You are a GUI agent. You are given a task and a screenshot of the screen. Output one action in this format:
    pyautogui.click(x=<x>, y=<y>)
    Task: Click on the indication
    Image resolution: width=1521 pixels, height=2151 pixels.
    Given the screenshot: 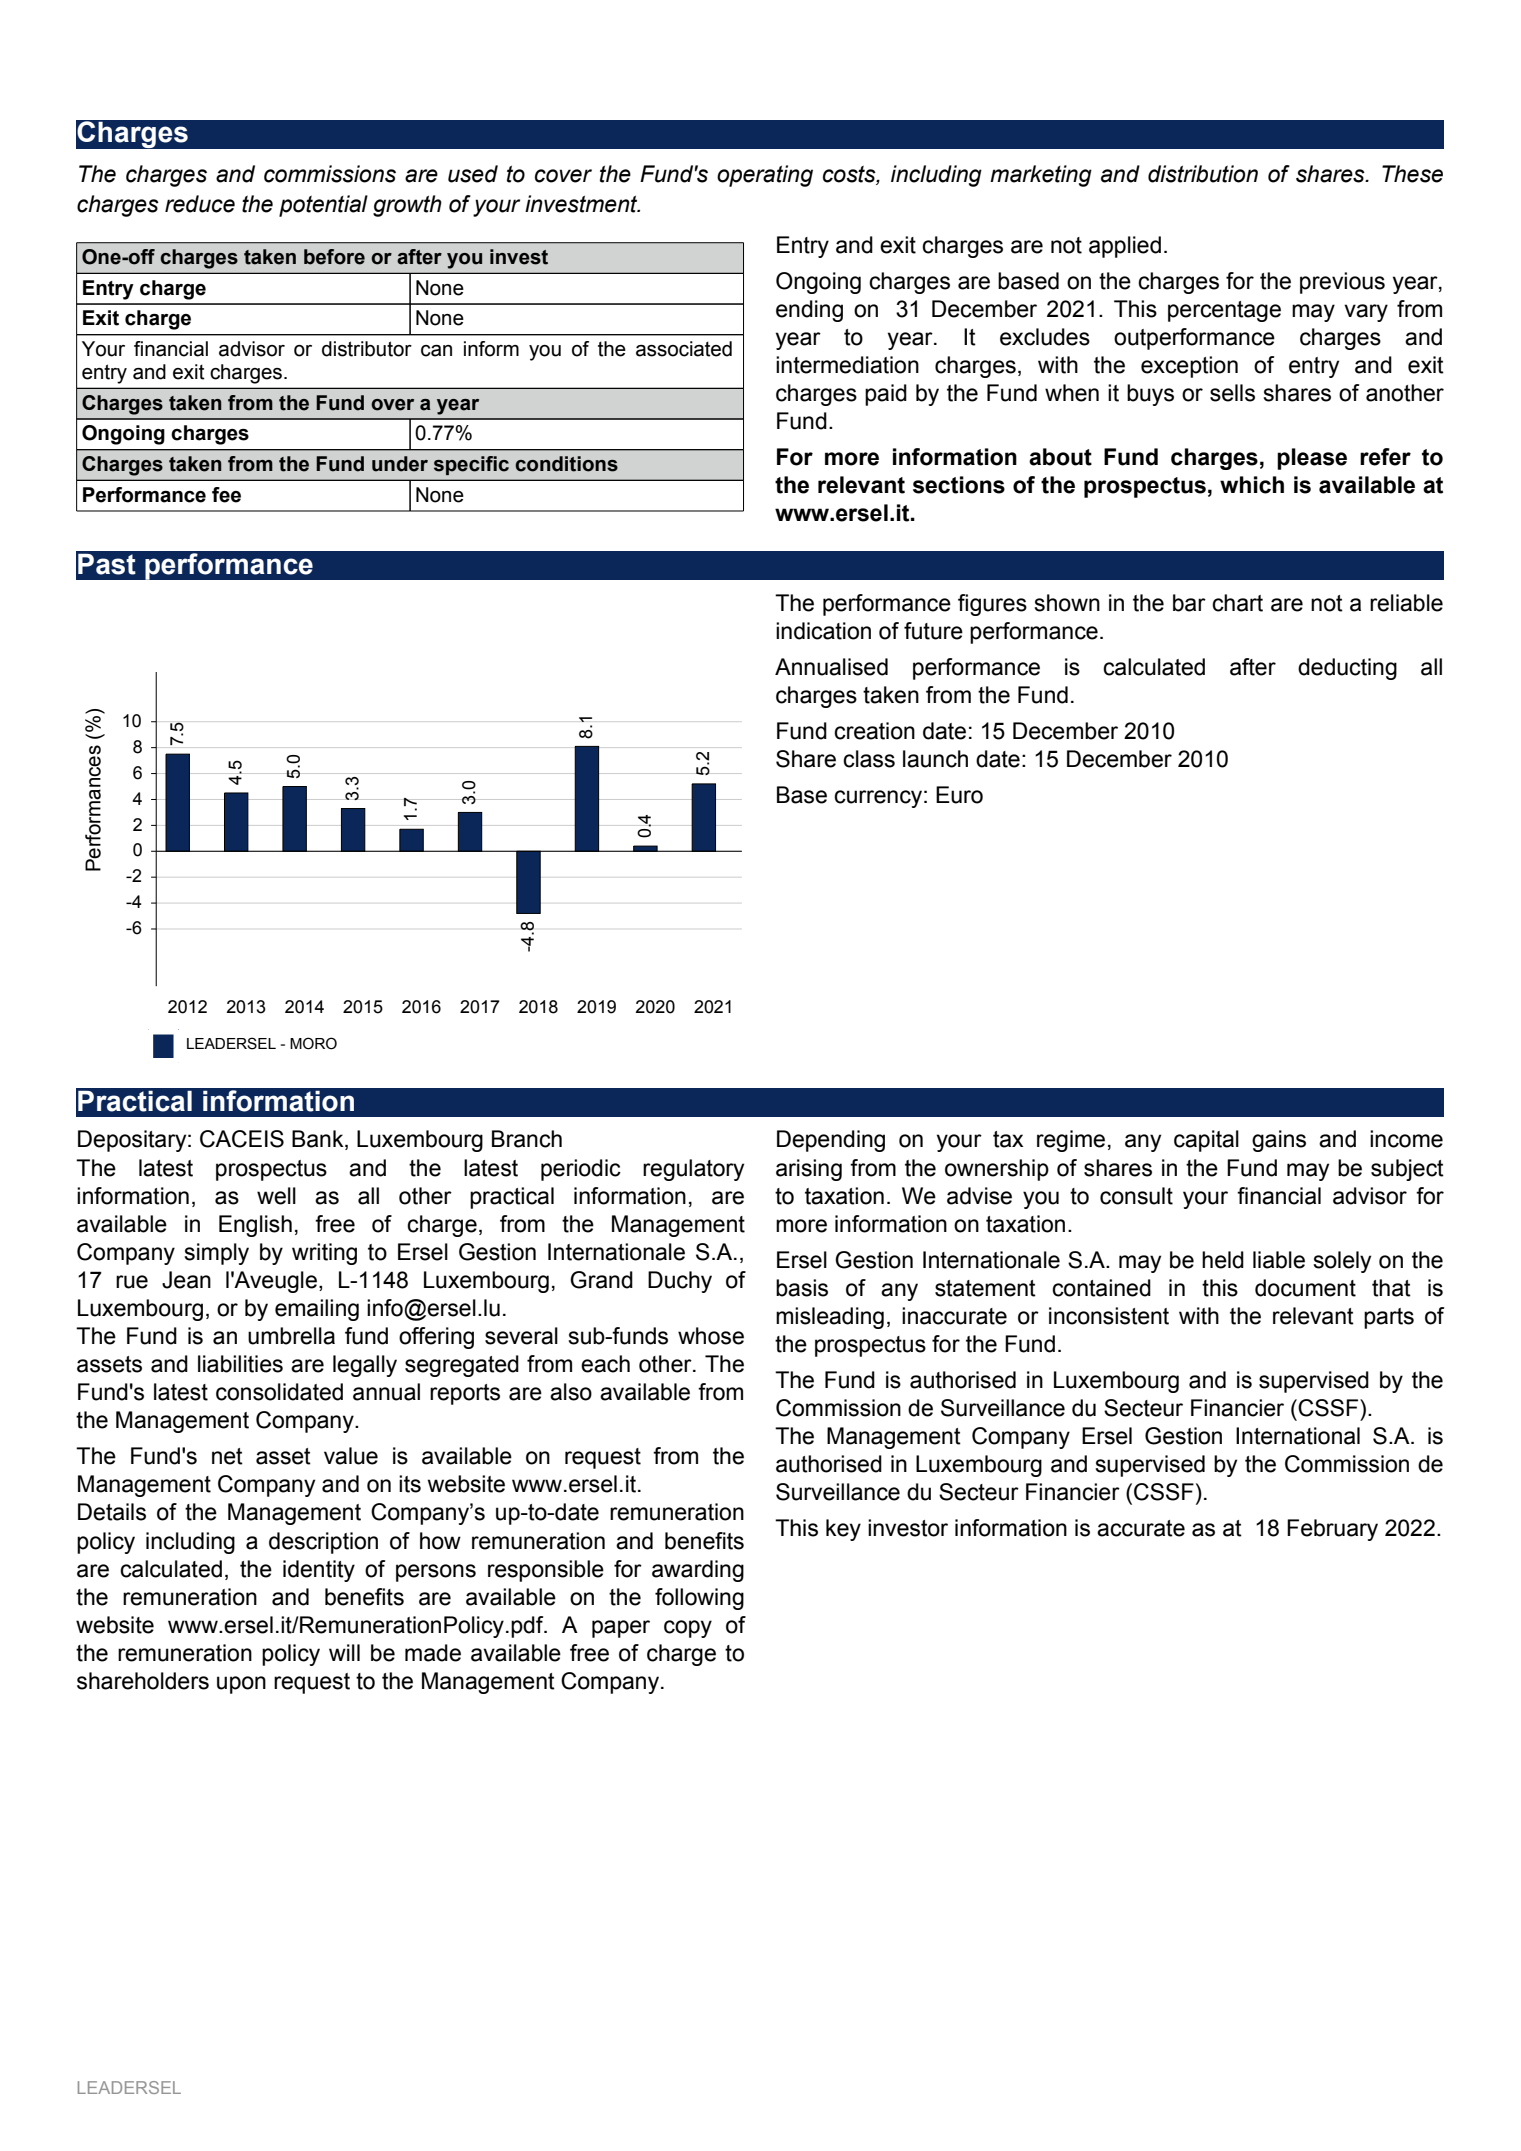 What is the action you would take?
    pyautogui.click(x=823, y=631)
